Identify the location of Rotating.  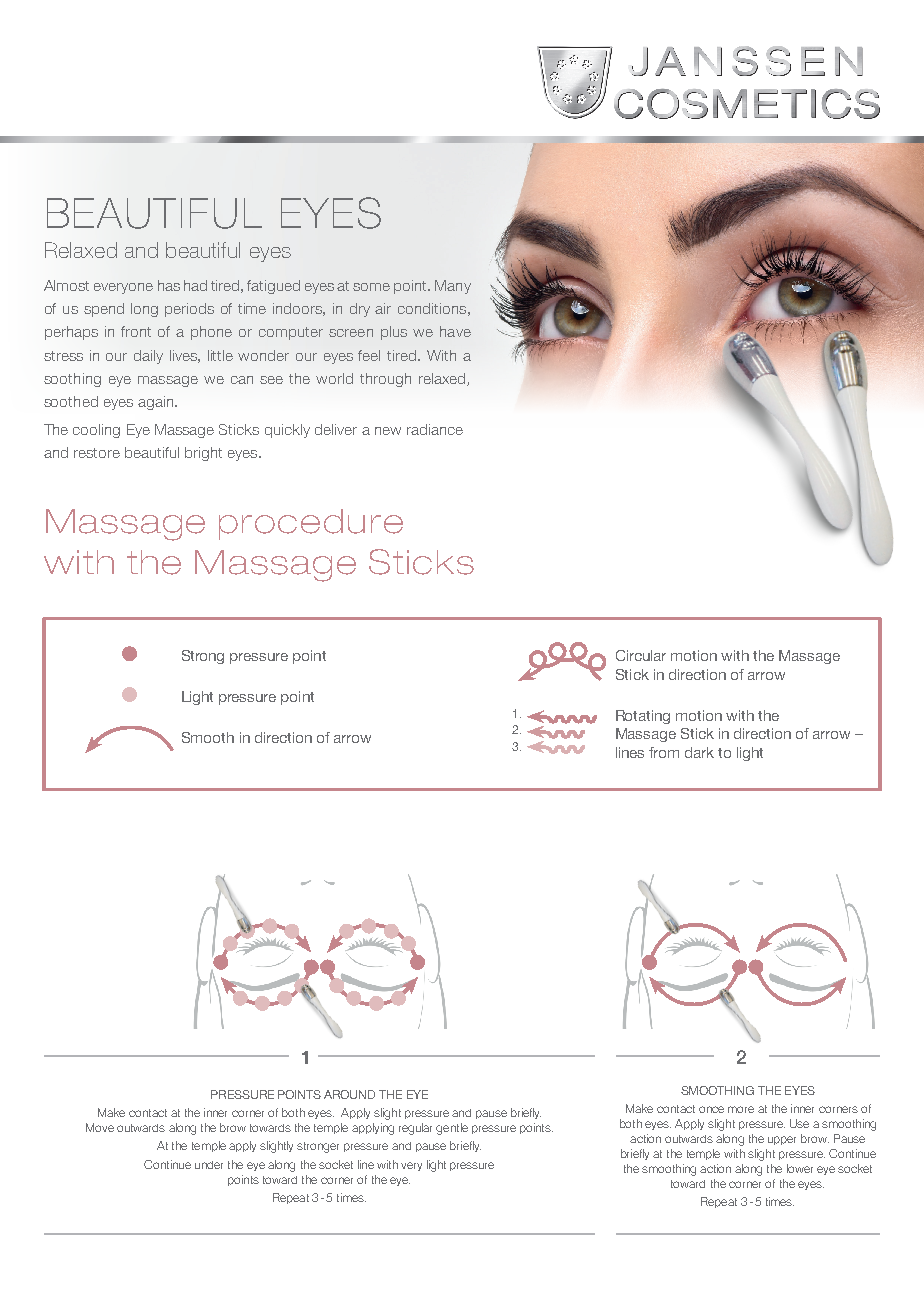
(643, 717).
